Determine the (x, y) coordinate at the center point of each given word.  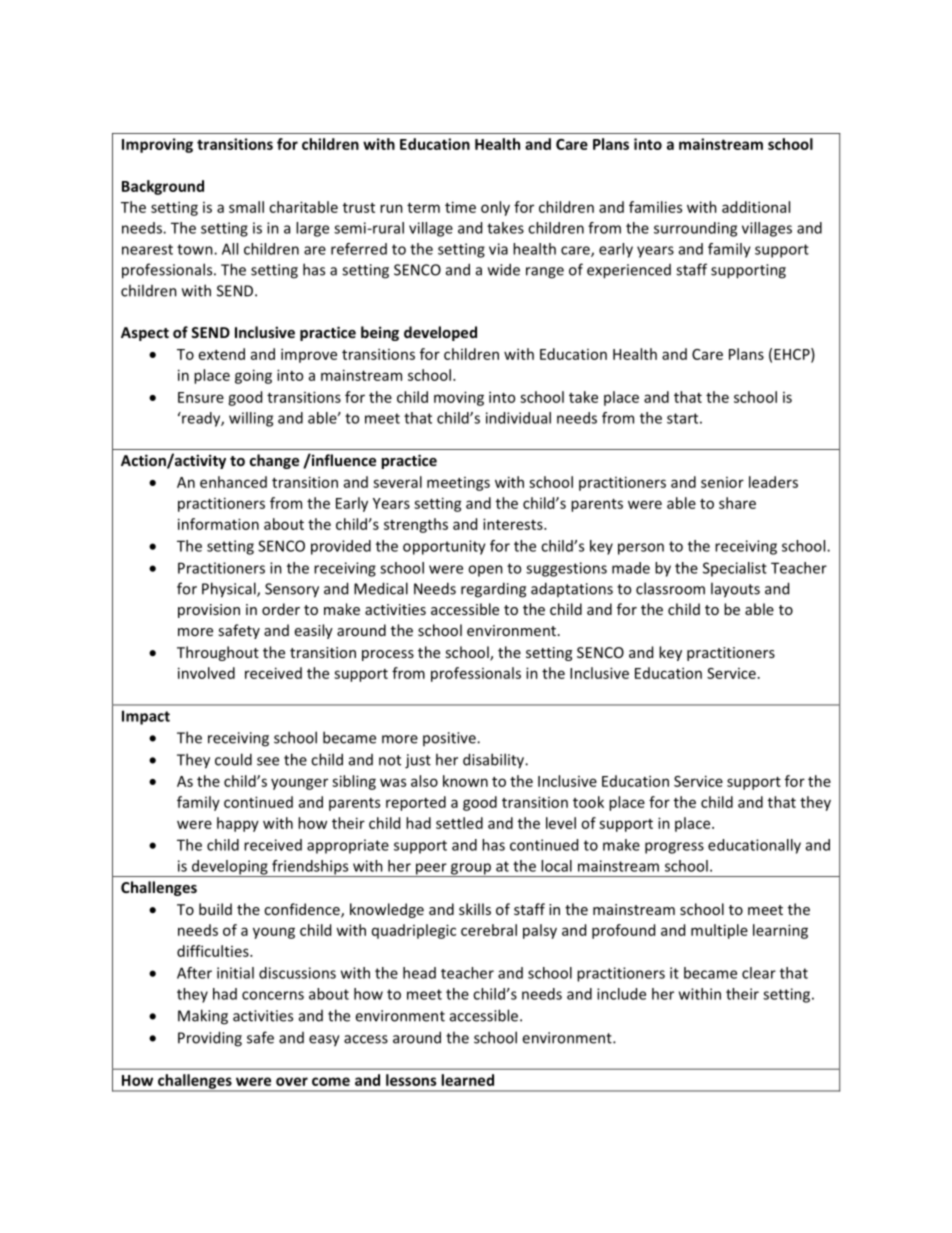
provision (209, 611)
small (246, 207)
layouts (735, 590)
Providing (210, 1039)
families (655, 207)
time (460, 207)
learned (467, 1080)
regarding (493, 590)
